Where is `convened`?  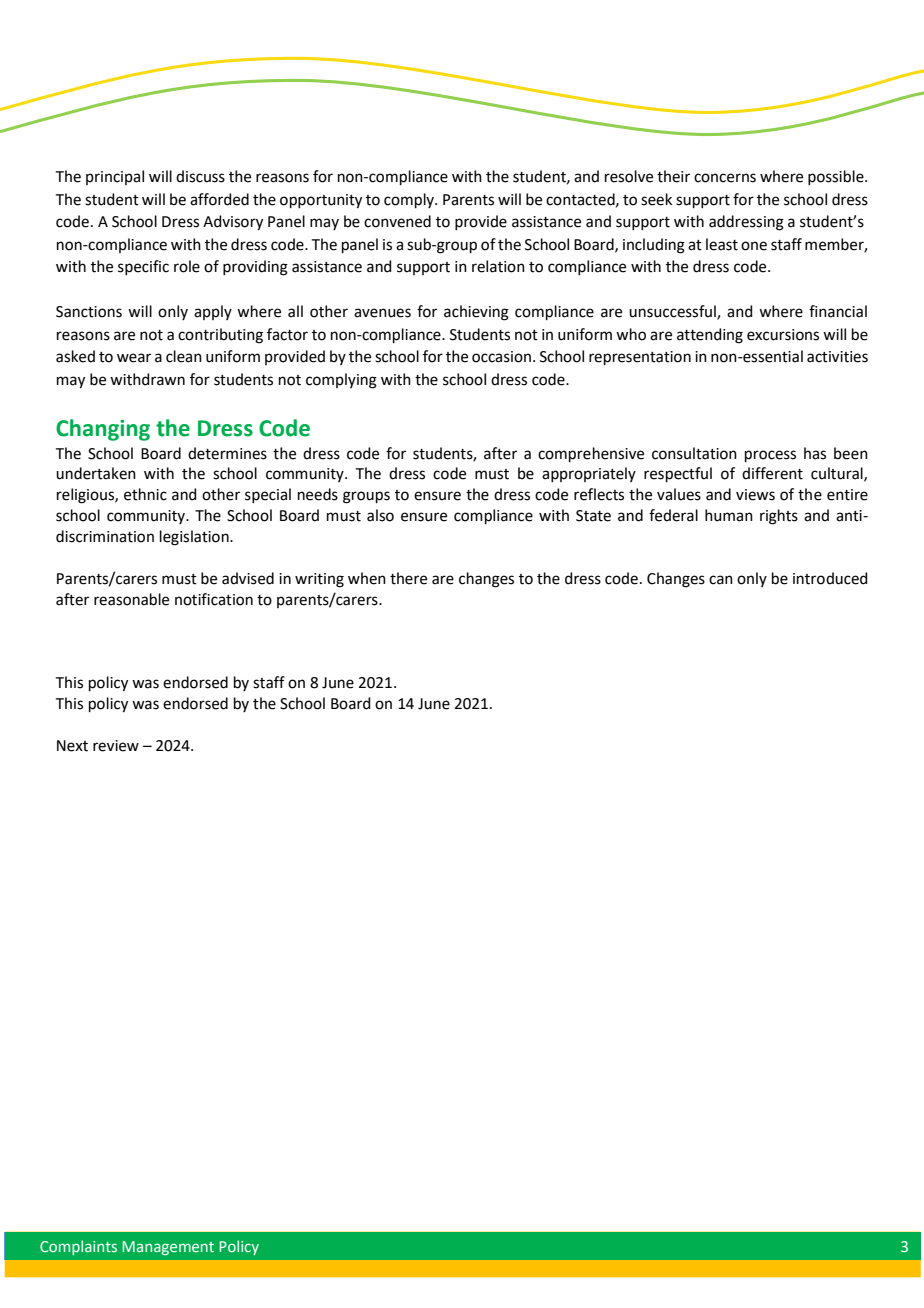 convened is located at coordinates (397, 221).
